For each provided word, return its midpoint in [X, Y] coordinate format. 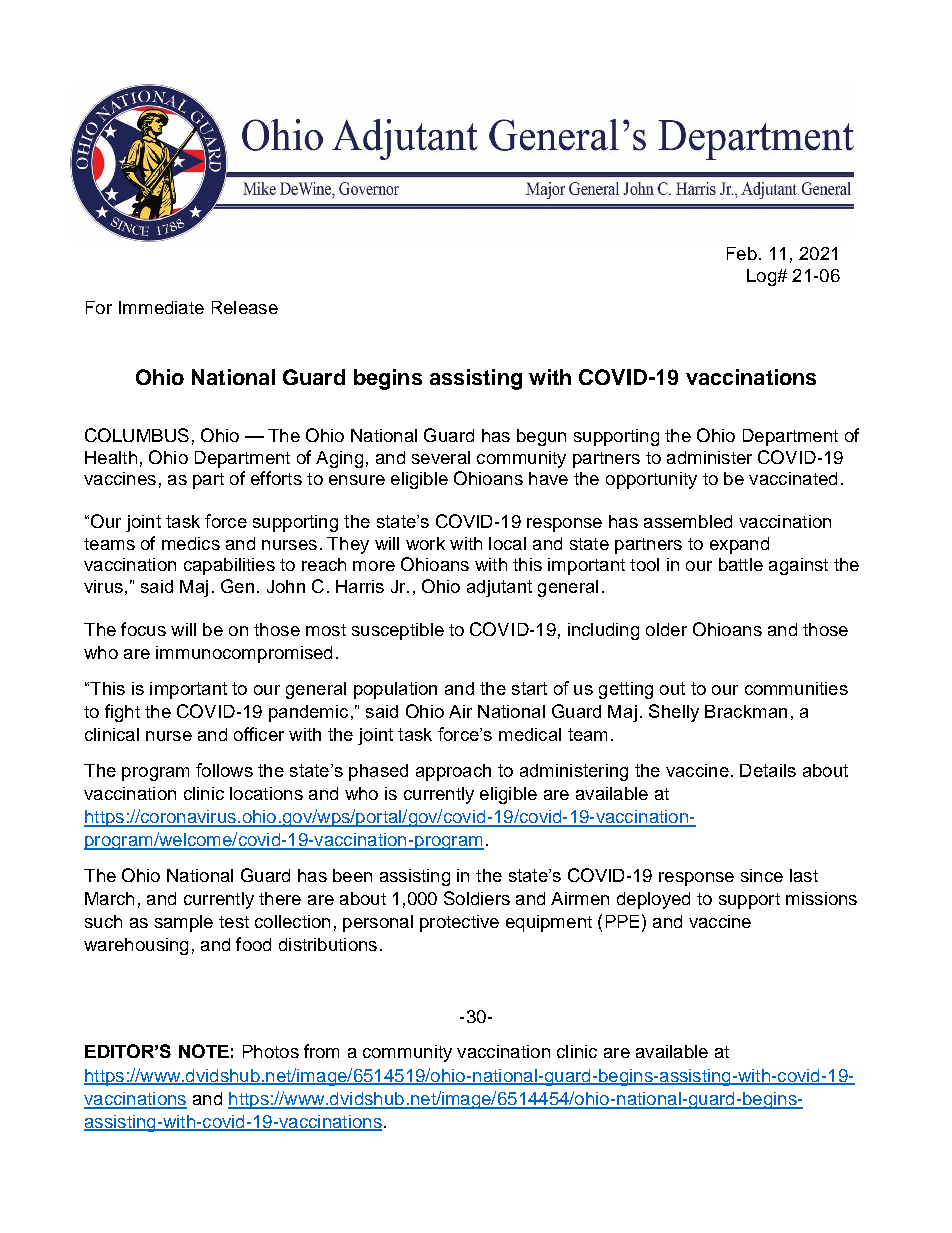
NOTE [204, 1051]
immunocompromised [244, 654]
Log [761, 277]
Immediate [161, 307]
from [321, 1051]
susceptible [398, 631]
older [666, 629]
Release [245, 307]
